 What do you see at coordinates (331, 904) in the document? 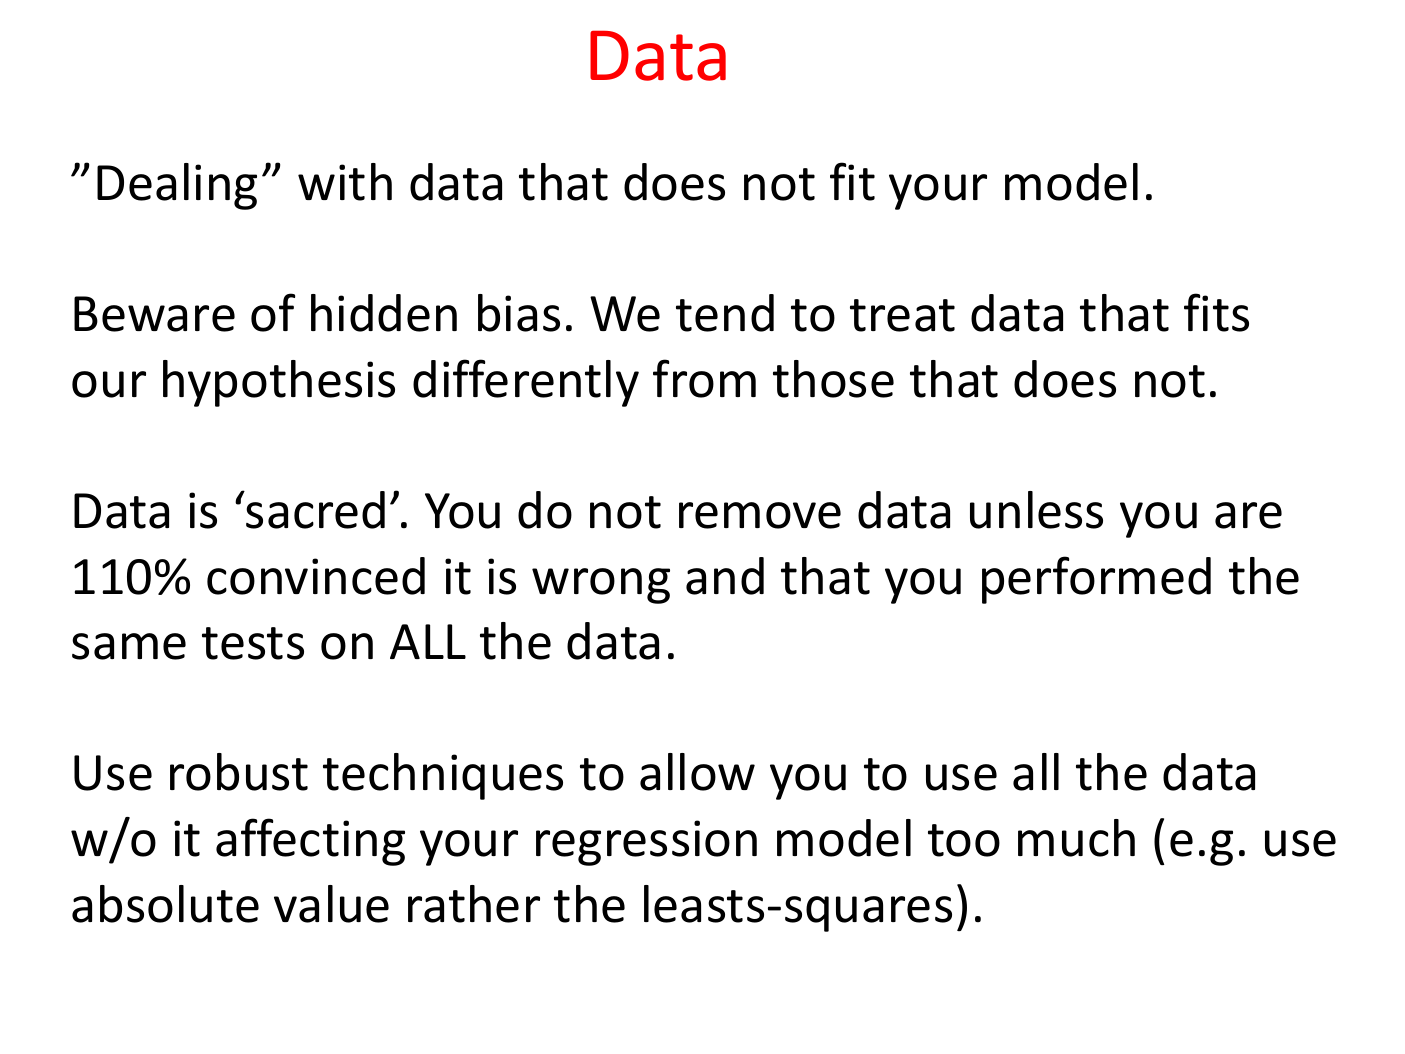
I see `value` at bounding box center [331, 904].
